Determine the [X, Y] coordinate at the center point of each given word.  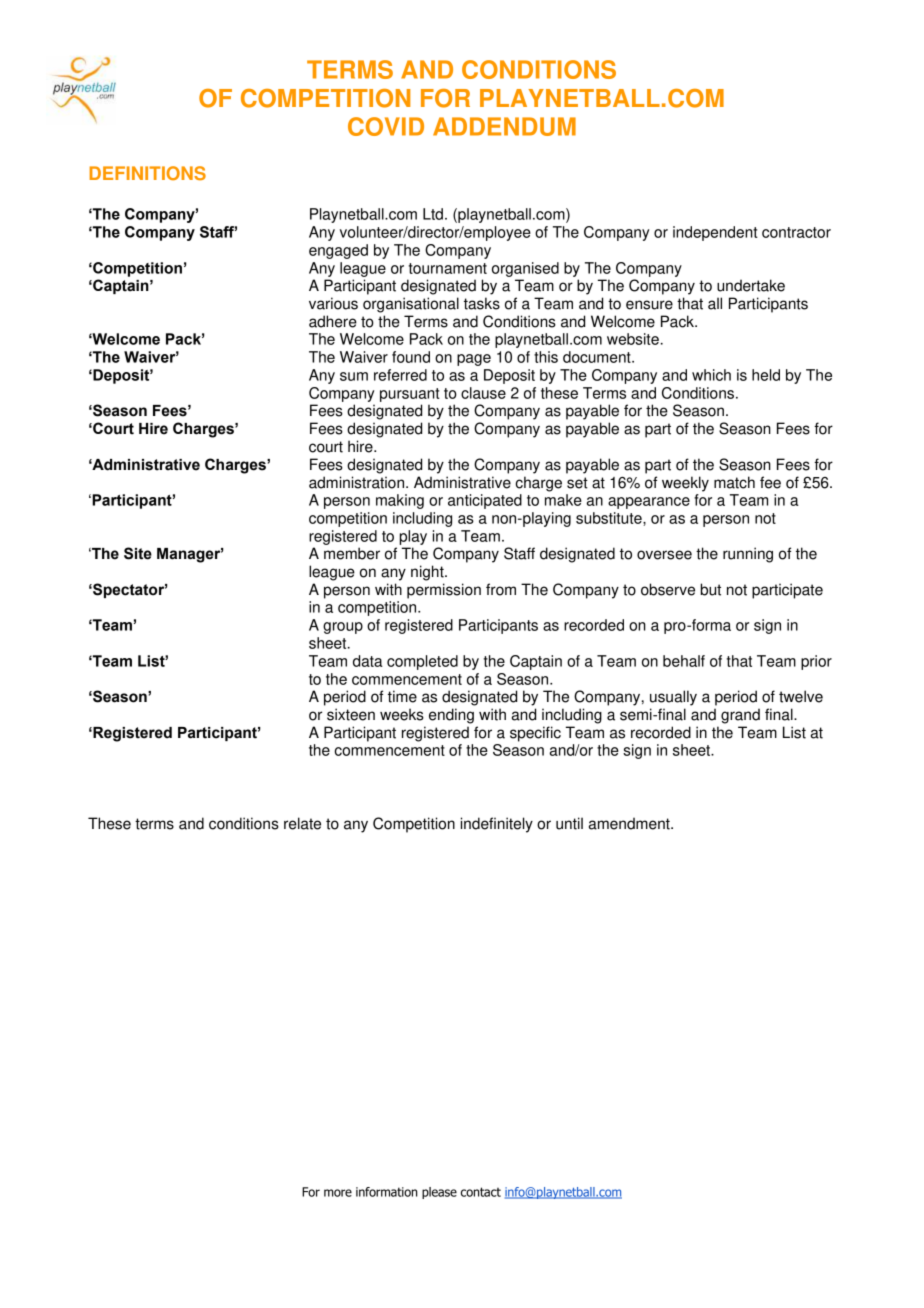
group [343, 628]
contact [481, 1192]
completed [422, 662]
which [711, 375]
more [338, 1193]
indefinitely [497, 825]
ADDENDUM [504, 126]
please [439, 1193]
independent [715, 233]
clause [483, 393]
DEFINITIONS [147, 173]
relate [302, 823]
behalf [684, 661]
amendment [630, 823]
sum [354, 376]
